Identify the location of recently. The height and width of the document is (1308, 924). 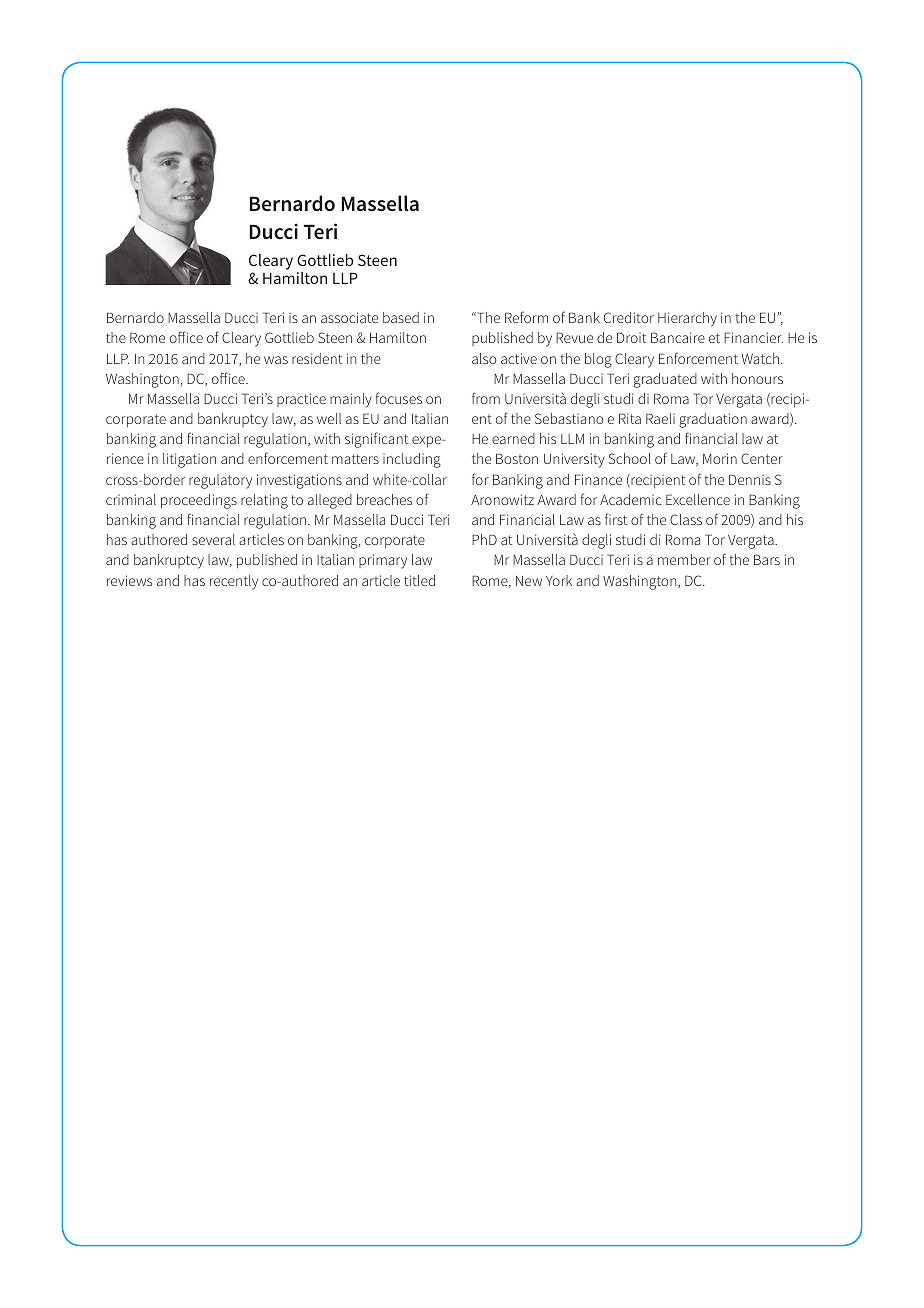
(234, 582).
